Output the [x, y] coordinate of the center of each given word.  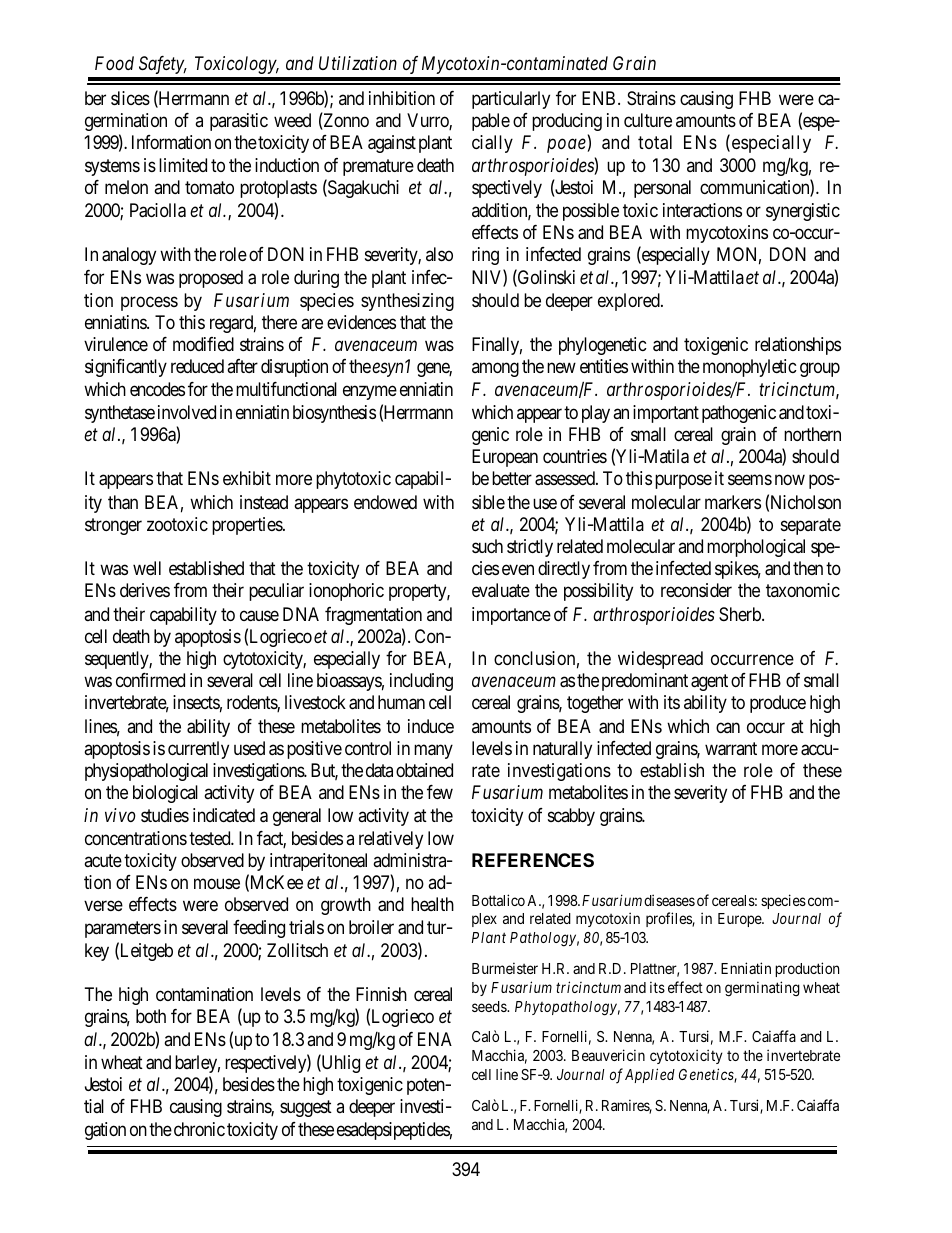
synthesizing [407, 302]
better [512, 478]
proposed [211, 279]
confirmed [150, 680]
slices [130, 98]
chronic [199, 1129]
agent [709, 682]
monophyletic [750, 368]
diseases [669, 900]
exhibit [247, 478]
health [432, 904]
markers [733, 502]
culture [648, 120]
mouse [217, 884]
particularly [511, 100]
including [421, 682]
